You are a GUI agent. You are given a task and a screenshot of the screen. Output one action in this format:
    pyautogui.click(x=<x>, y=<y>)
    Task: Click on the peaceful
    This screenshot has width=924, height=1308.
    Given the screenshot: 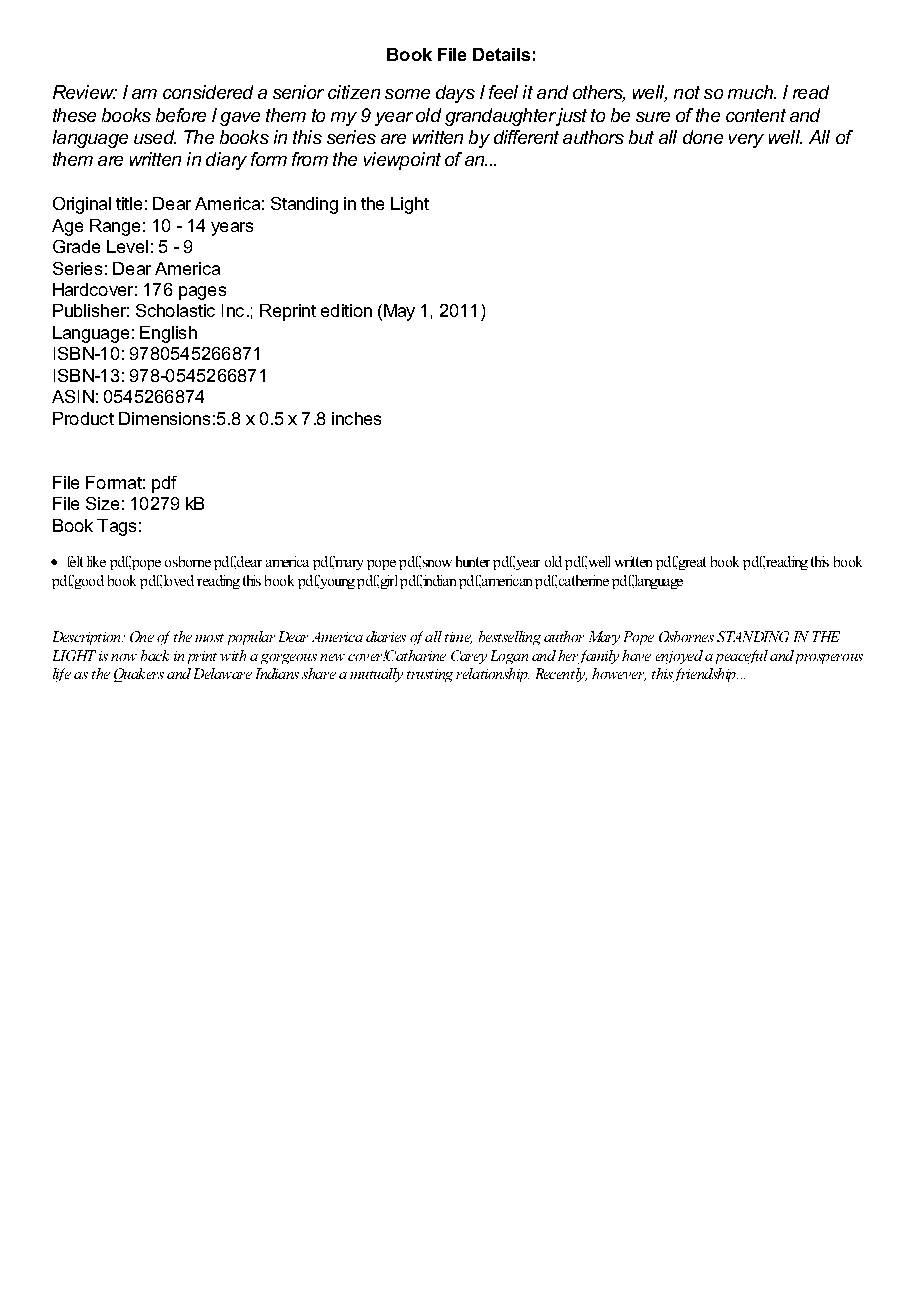 What is the action you would take?
    pyautogui.click(x=742, y=657)
